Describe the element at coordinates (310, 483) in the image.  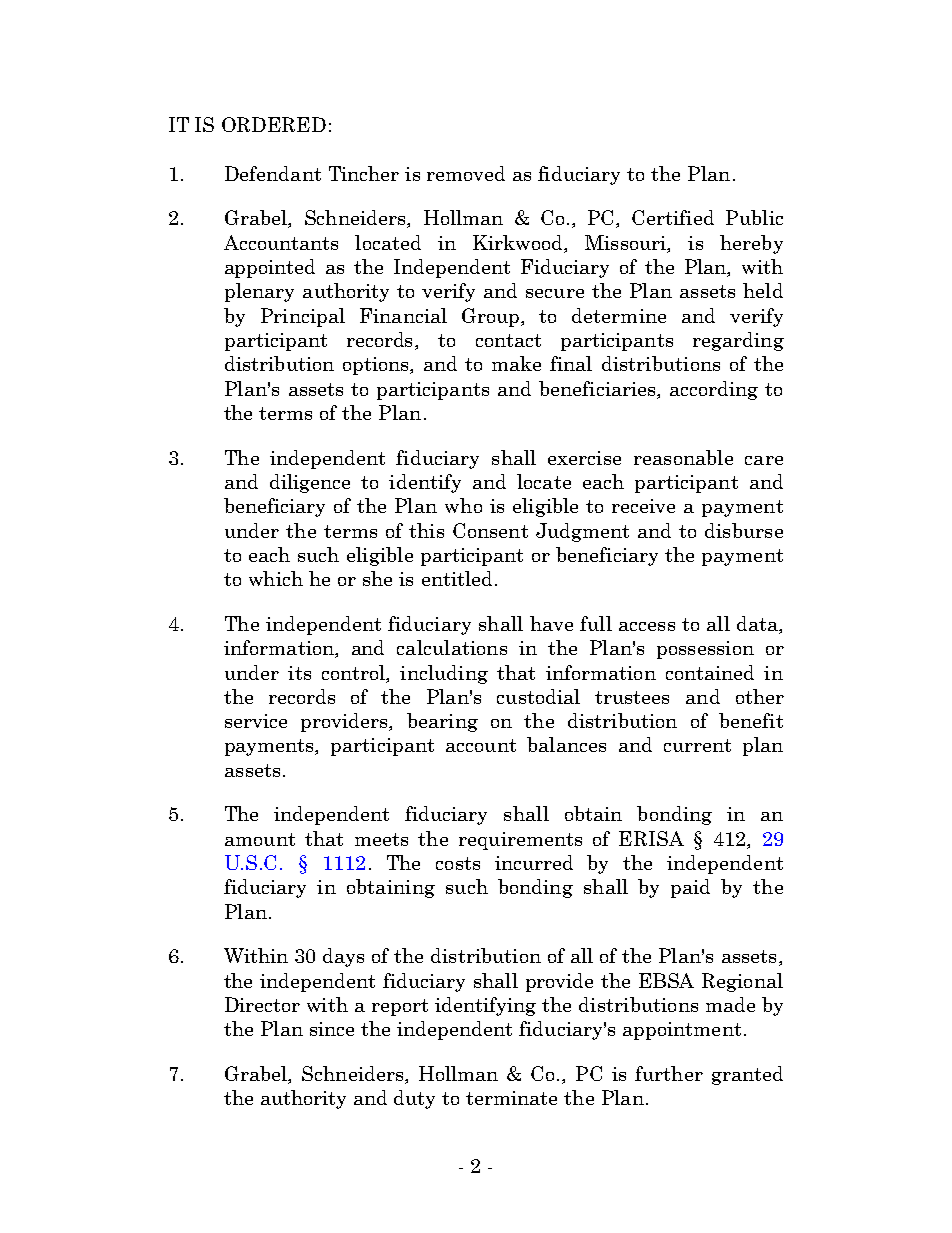
I see `diligence` at that location.
